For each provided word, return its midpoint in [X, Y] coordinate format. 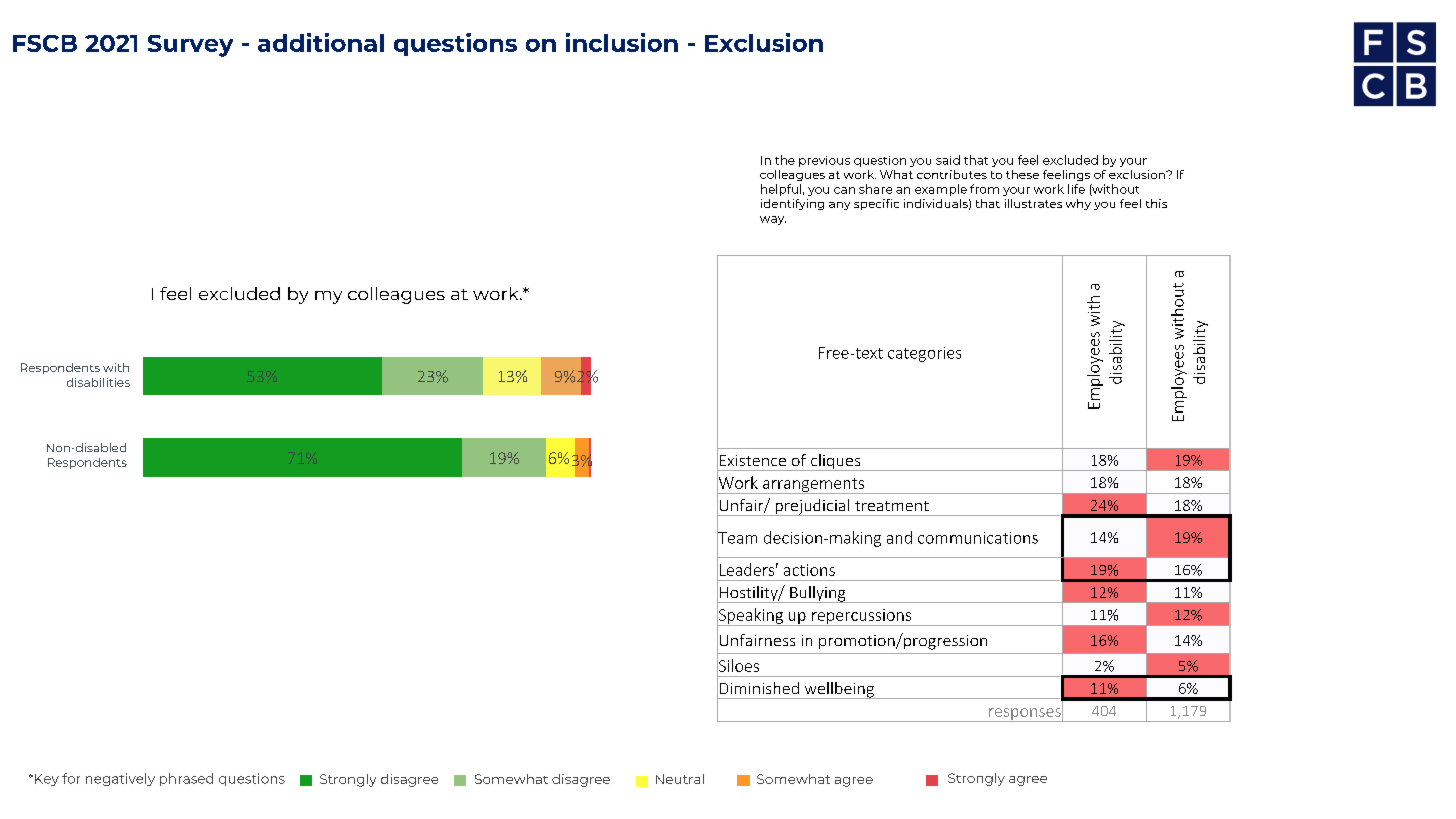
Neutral [680, 779]
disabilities [98, 382]
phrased [186, 779]
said [948, 160]
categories [924, 354]
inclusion [622, 42]
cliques [836, 462]
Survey [190, 46]
